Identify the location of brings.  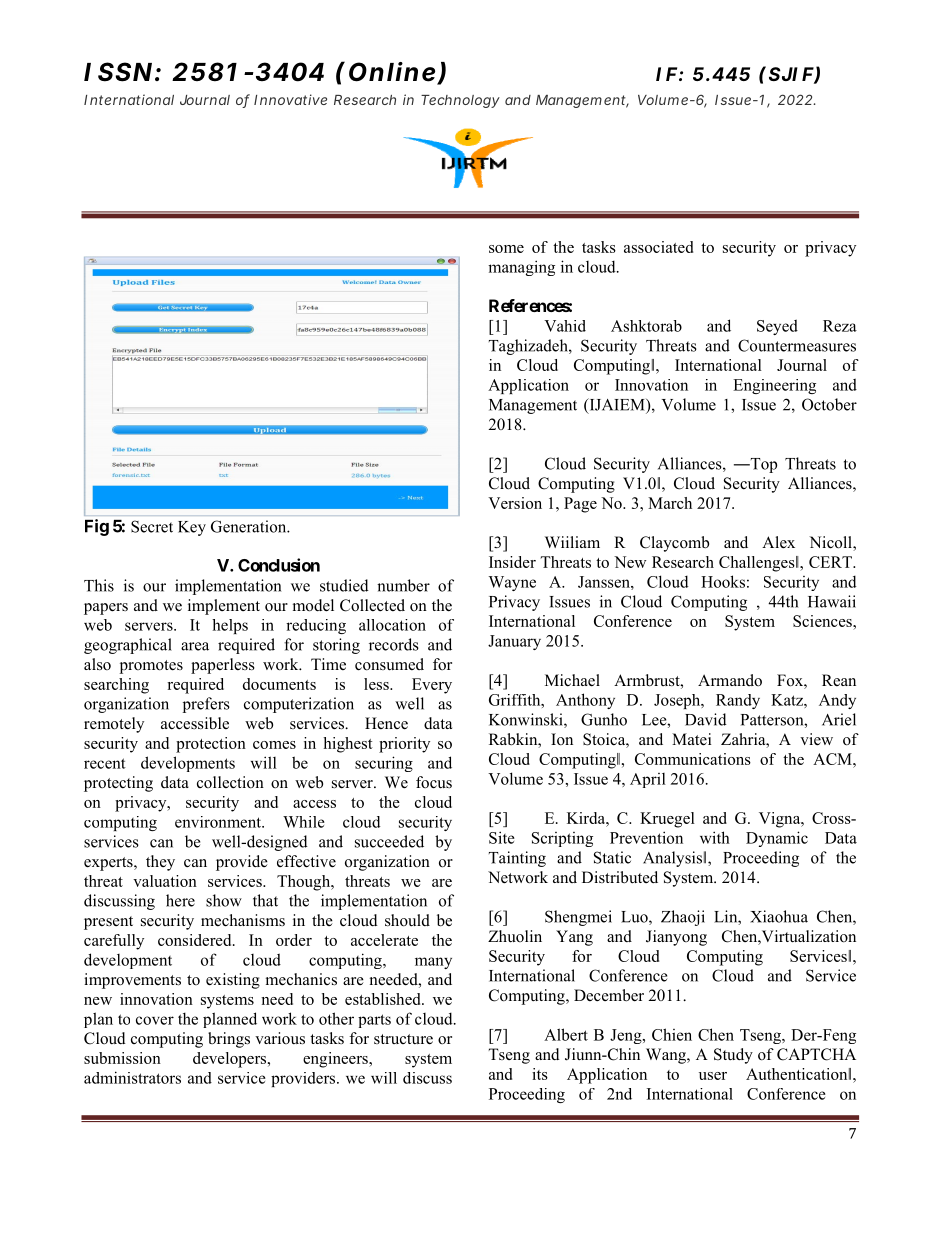
(229, 1040).
